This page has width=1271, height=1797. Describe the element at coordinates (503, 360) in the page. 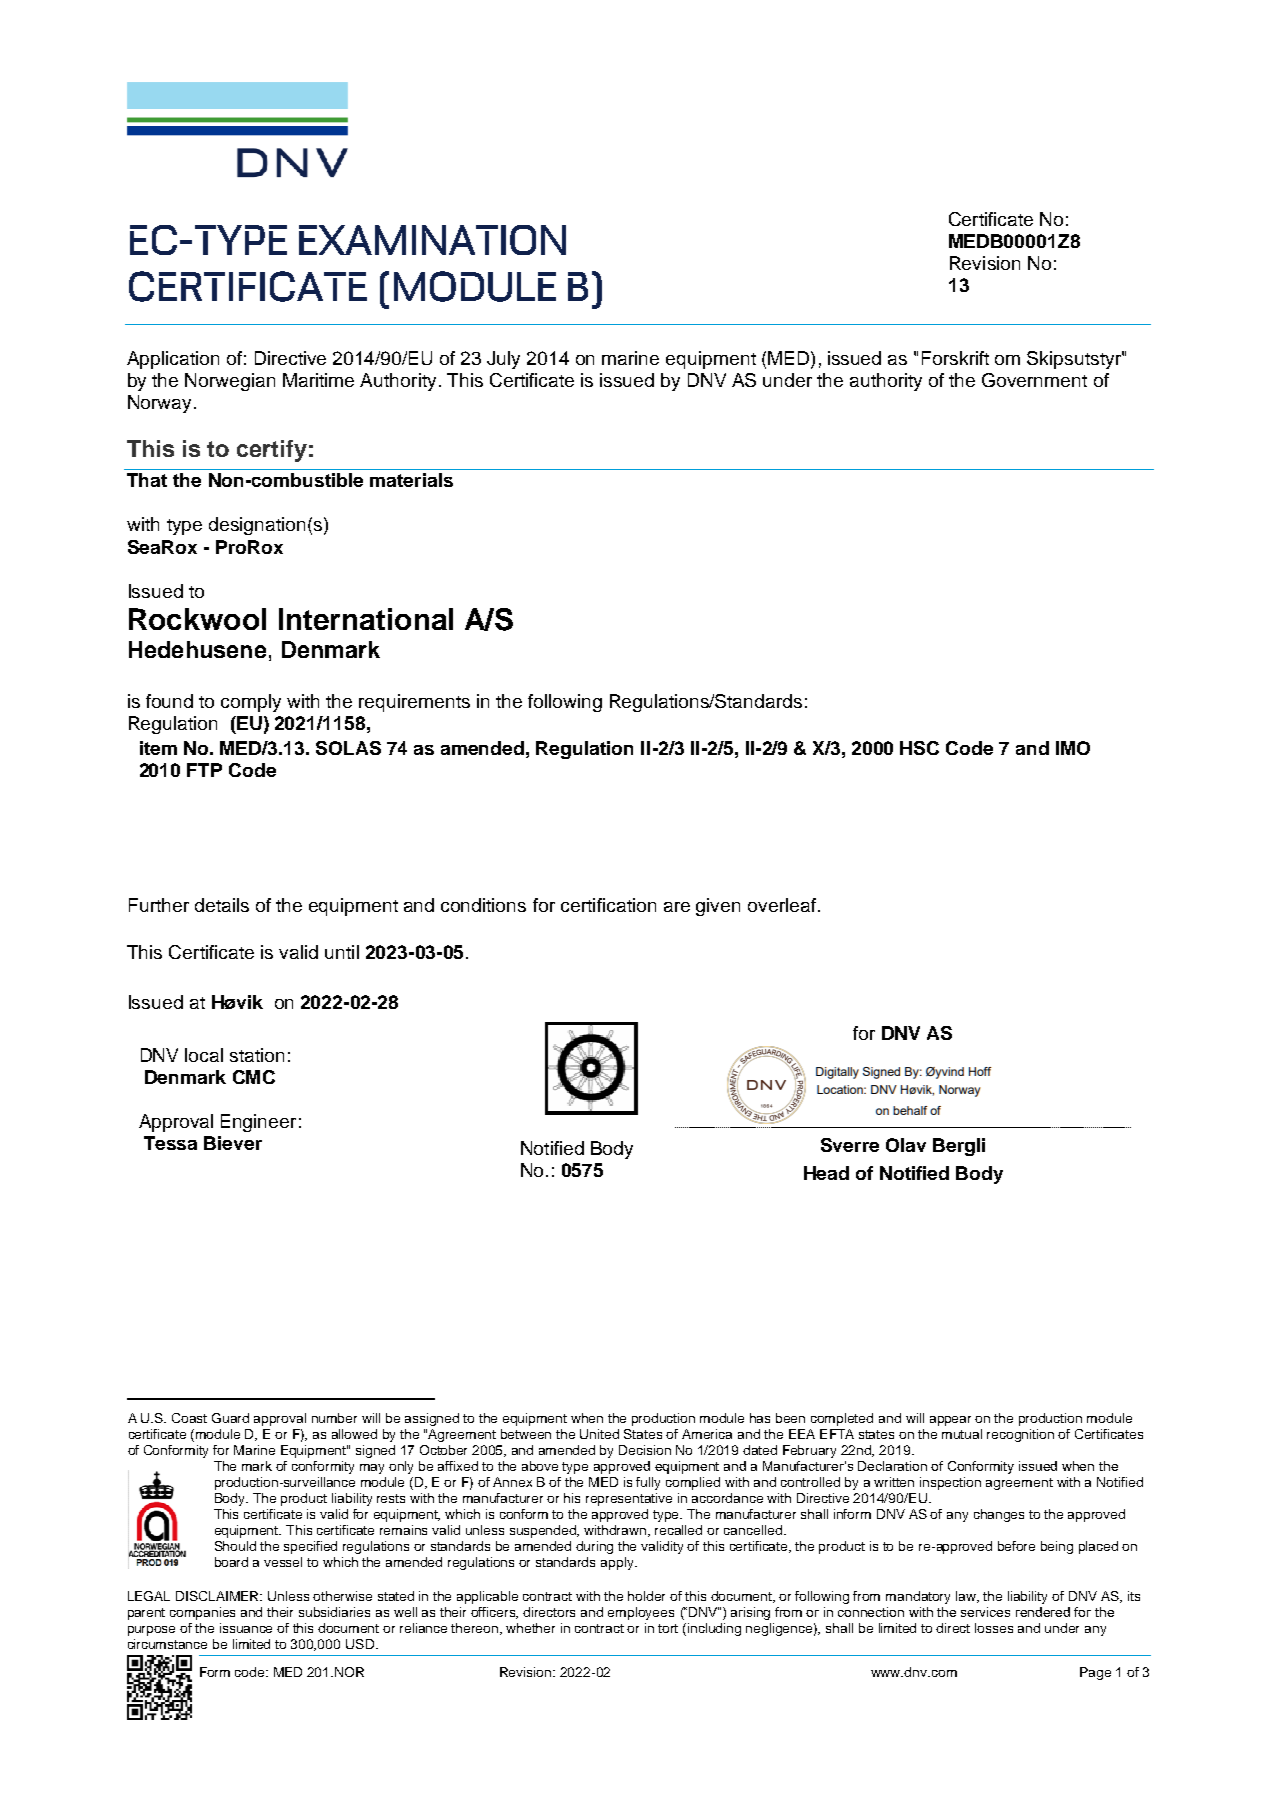

I see `July` at that location.
